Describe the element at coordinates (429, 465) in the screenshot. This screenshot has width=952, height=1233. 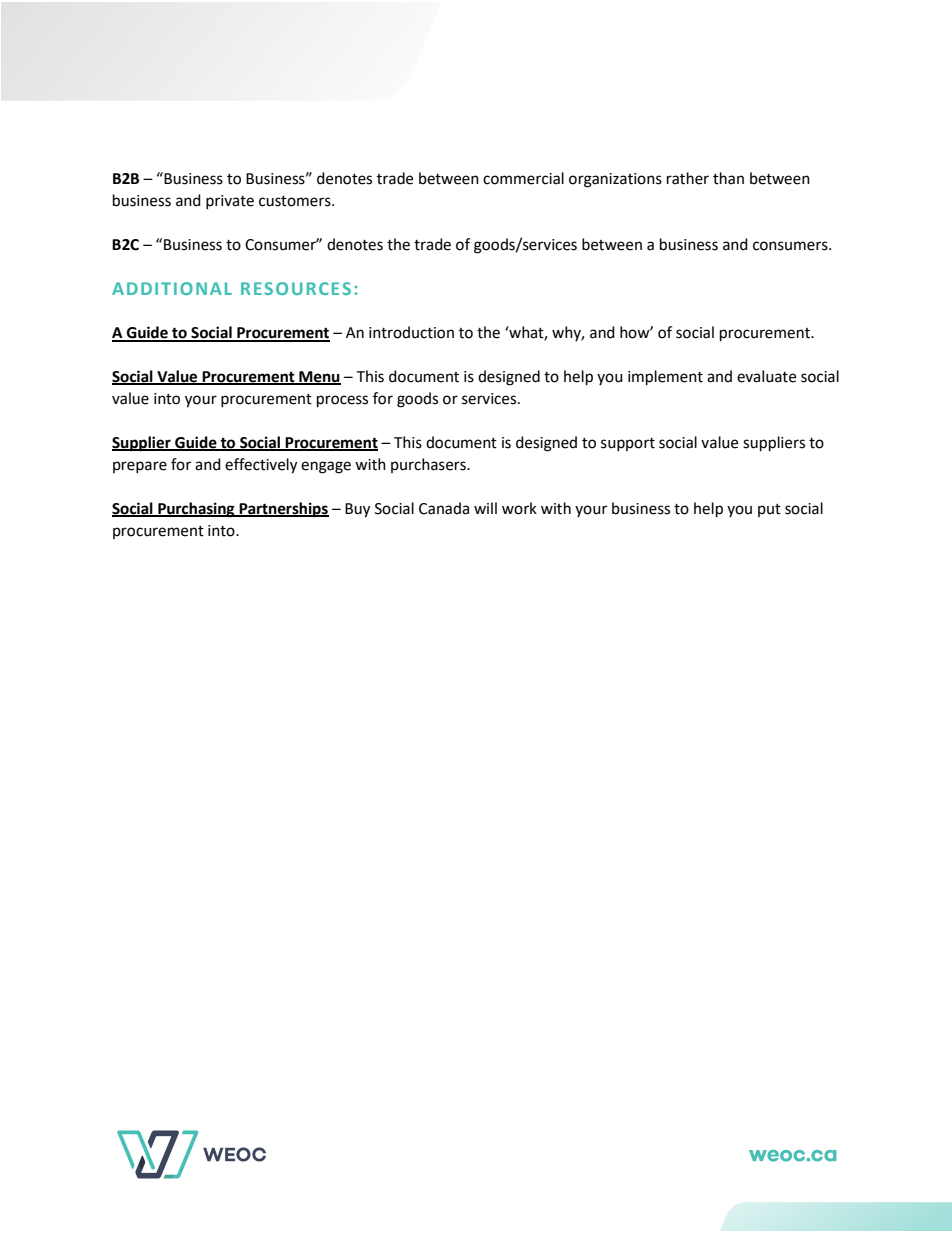
I see `purchasers` at that location.
